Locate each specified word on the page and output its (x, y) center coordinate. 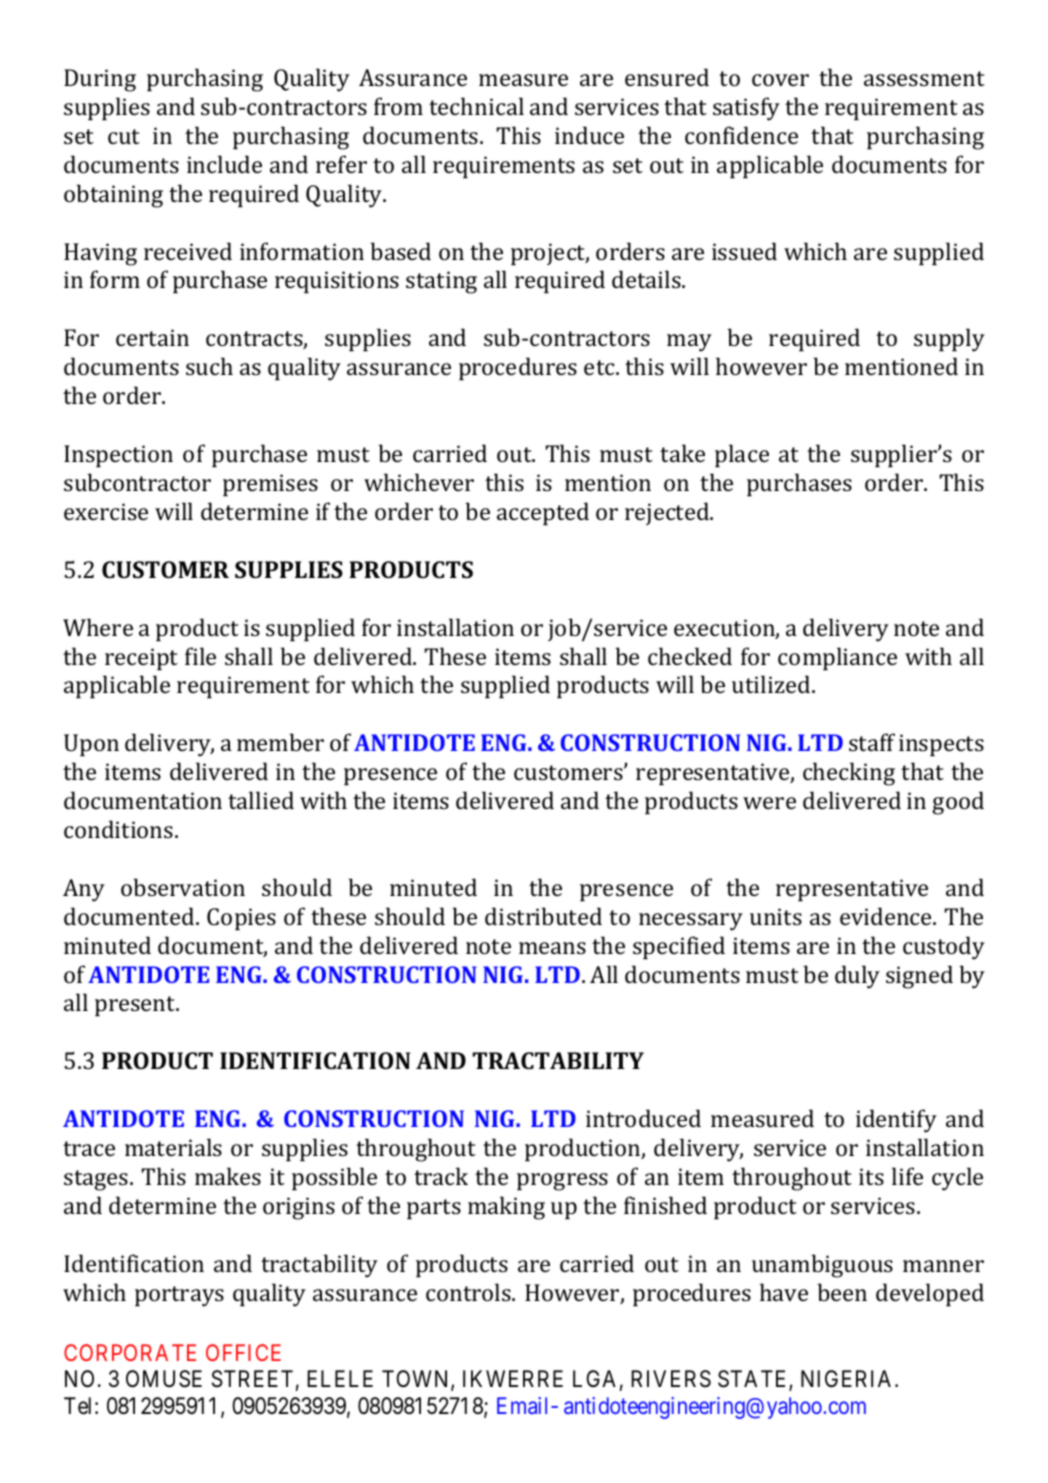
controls (469, 1292)
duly (857, 977)
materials (173, 1147)
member (280, 742)
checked (690, 656)
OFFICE (243, 1352)
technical (476, 106)
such (209, 366)
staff (872, 742)
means (552, 948)
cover (780, 80)
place (742, 455)
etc (600, 367)
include (224, 164)
